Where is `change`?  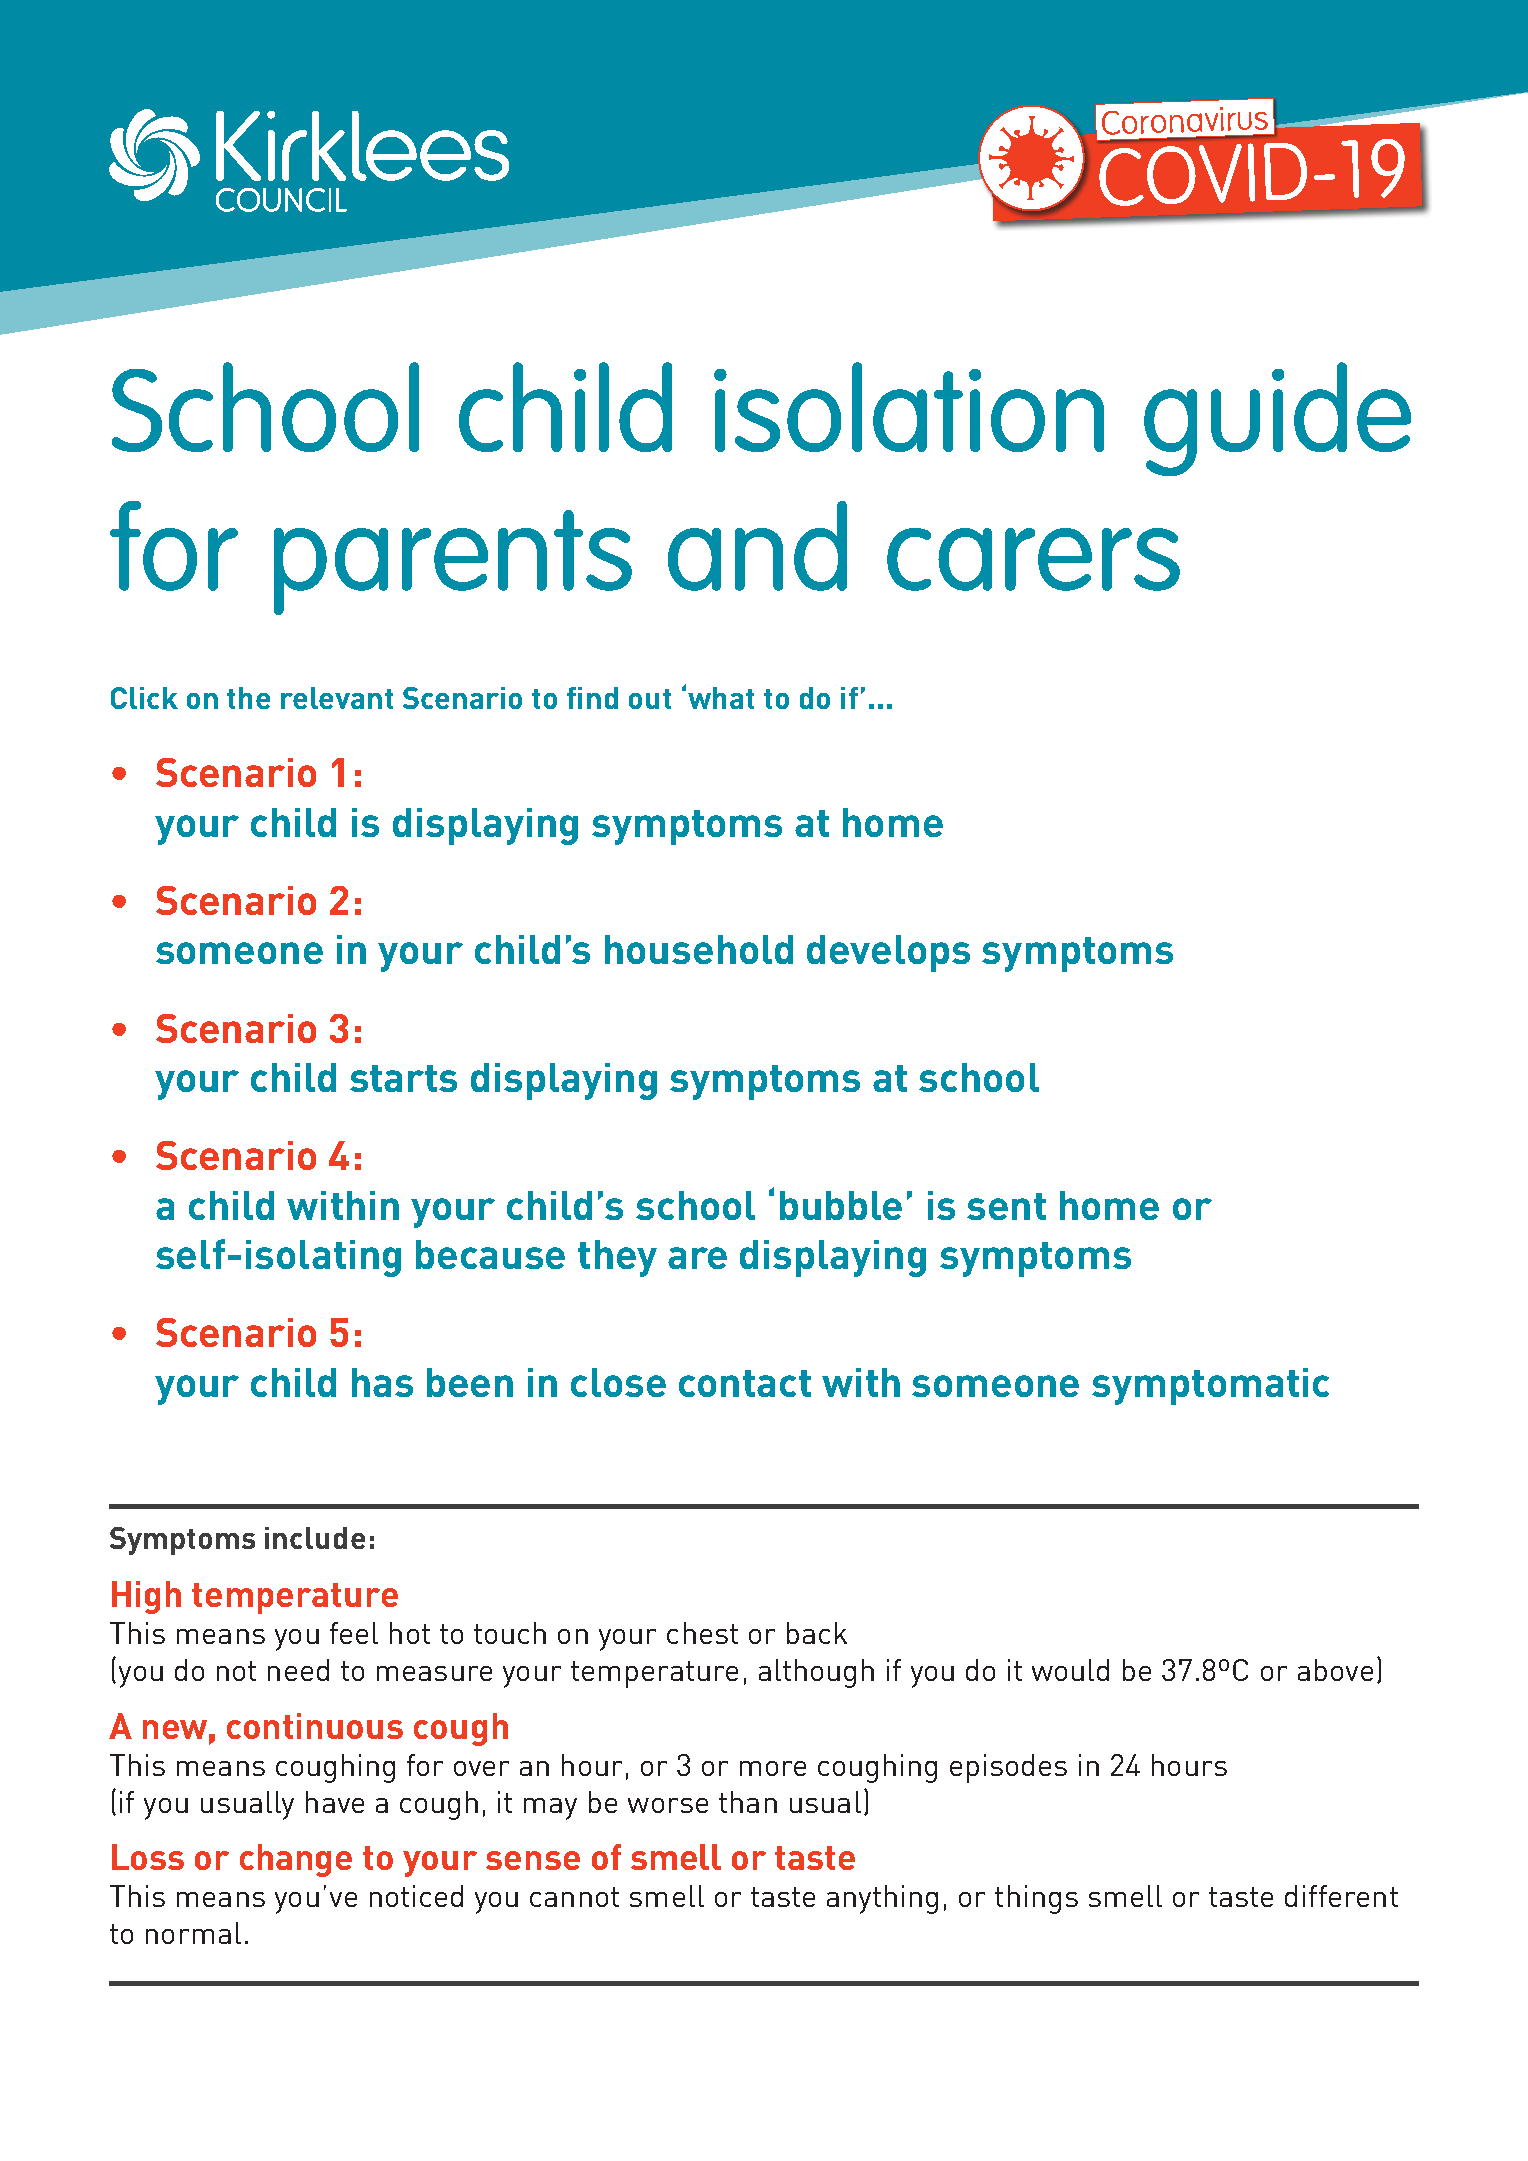 change is located at coordinates (296, 1860).
